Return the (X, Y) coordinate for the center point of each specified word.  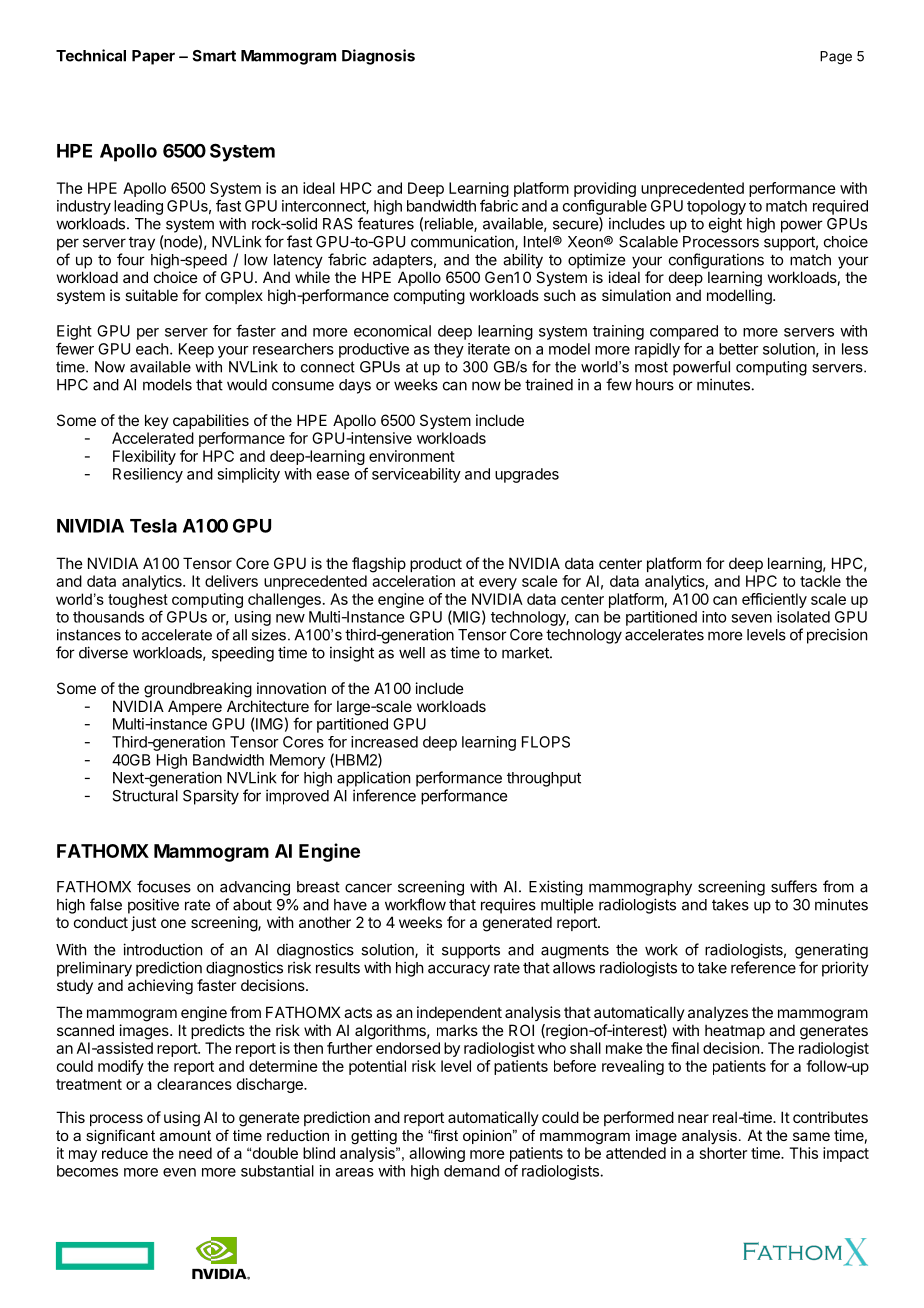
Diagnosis (378, 57)
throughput (544, 779)
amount (185, 1135)
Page (836, 58)
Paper (153, 57)
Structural (145, 796)
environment (412, 456)
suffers (794, 886)
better (739, 349)
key (157, 421)
